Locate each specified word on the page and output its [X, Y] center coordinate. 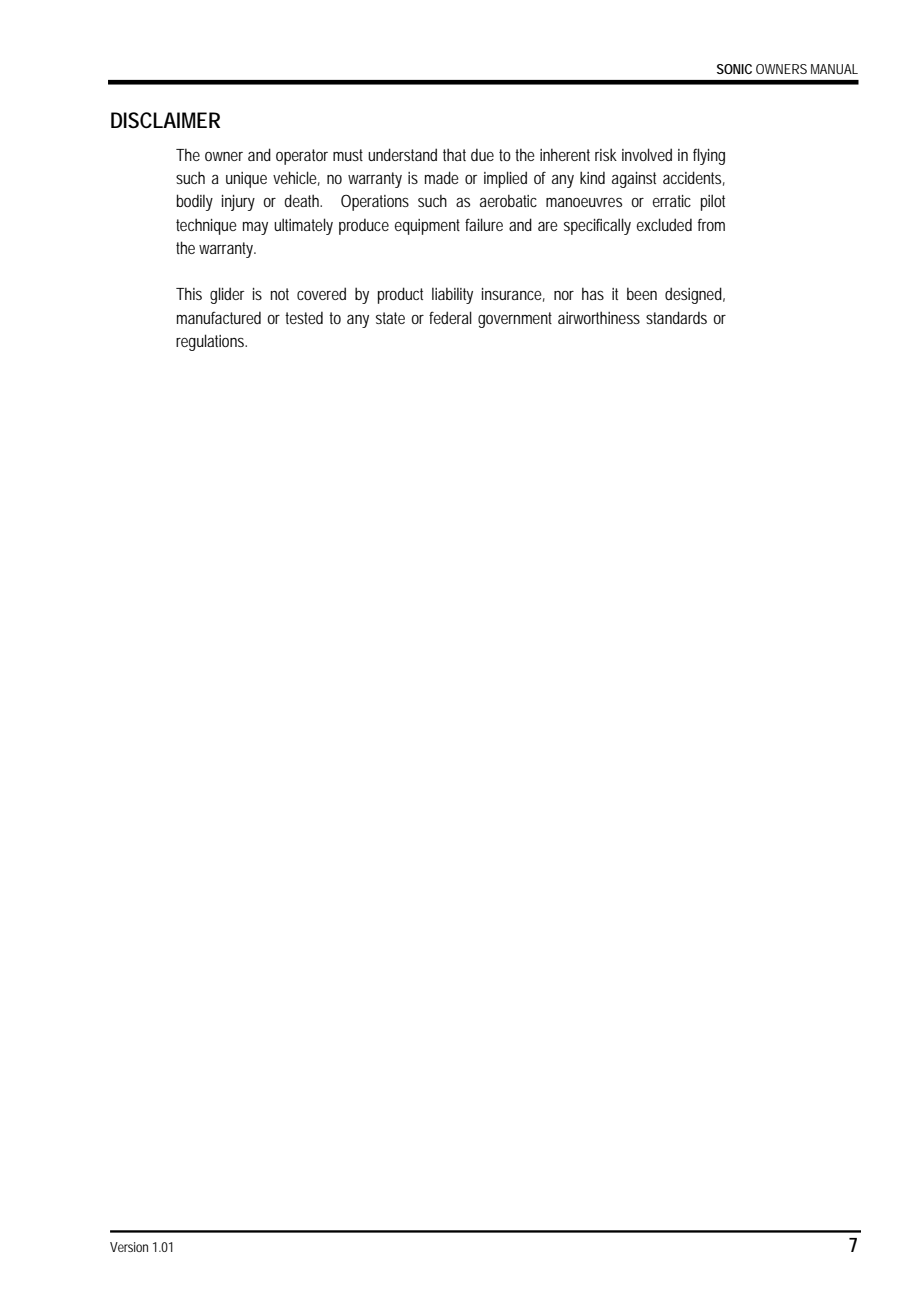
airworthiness [599, 317]
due [482, 154]
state [390, 318]
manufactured [219, 317]
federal [450, 317]
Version [129, 1247]
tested [304, 317]
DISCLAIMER [165, 120]
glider [227, 295]
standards [676, 317]
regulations [211, 342]
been [642, 293]
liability [452, 295]
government [515, 320]
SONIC [734, 69]
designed [695, 295]
